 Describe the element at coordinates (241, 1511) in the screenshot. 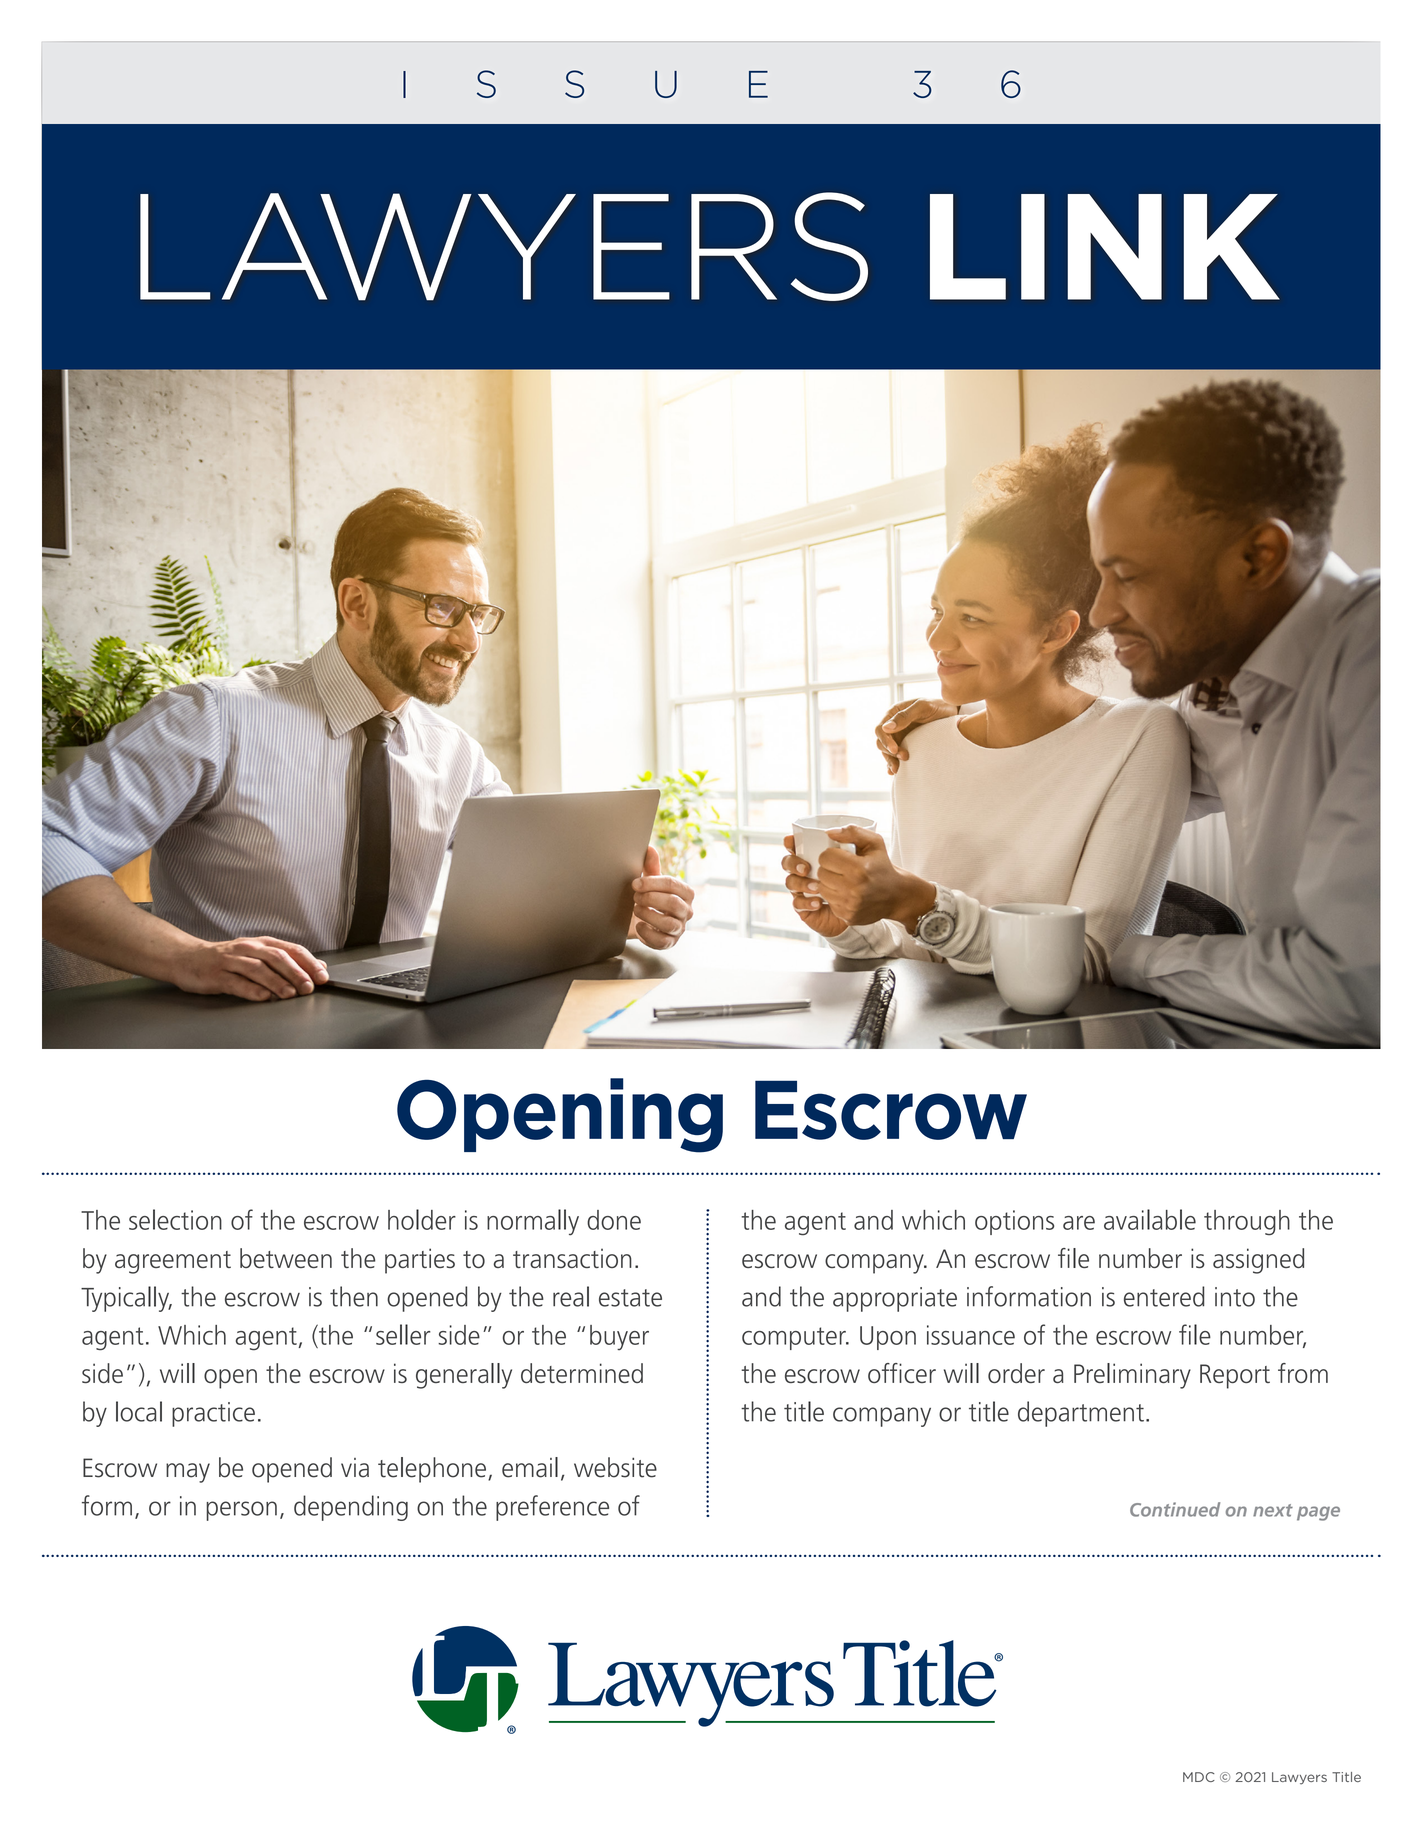

I see `person` at that location.
